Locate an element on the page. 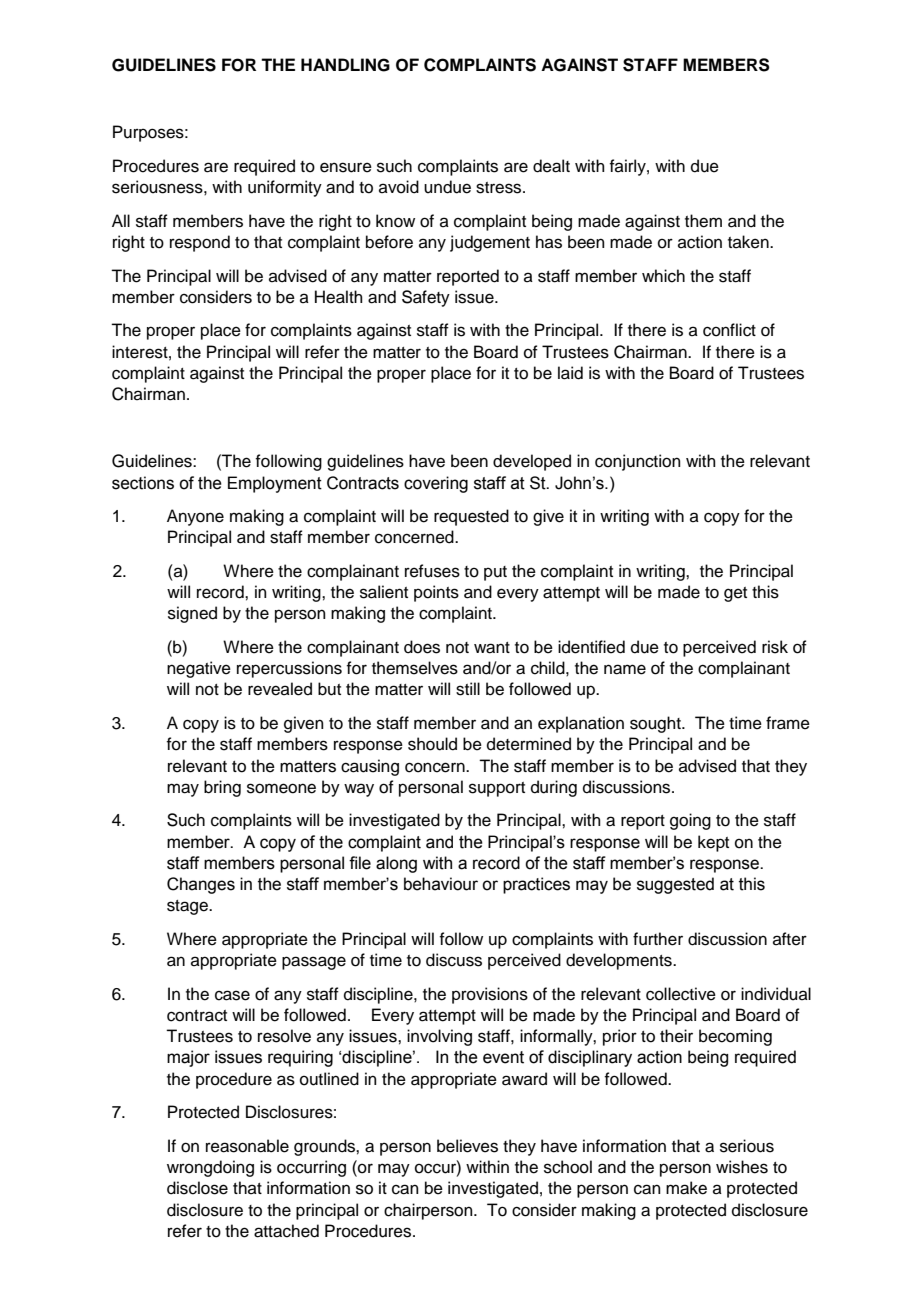 Image resolution: width=924 pixels, height=1308 pixels. uniformity is located at coordinates (285, 188).
